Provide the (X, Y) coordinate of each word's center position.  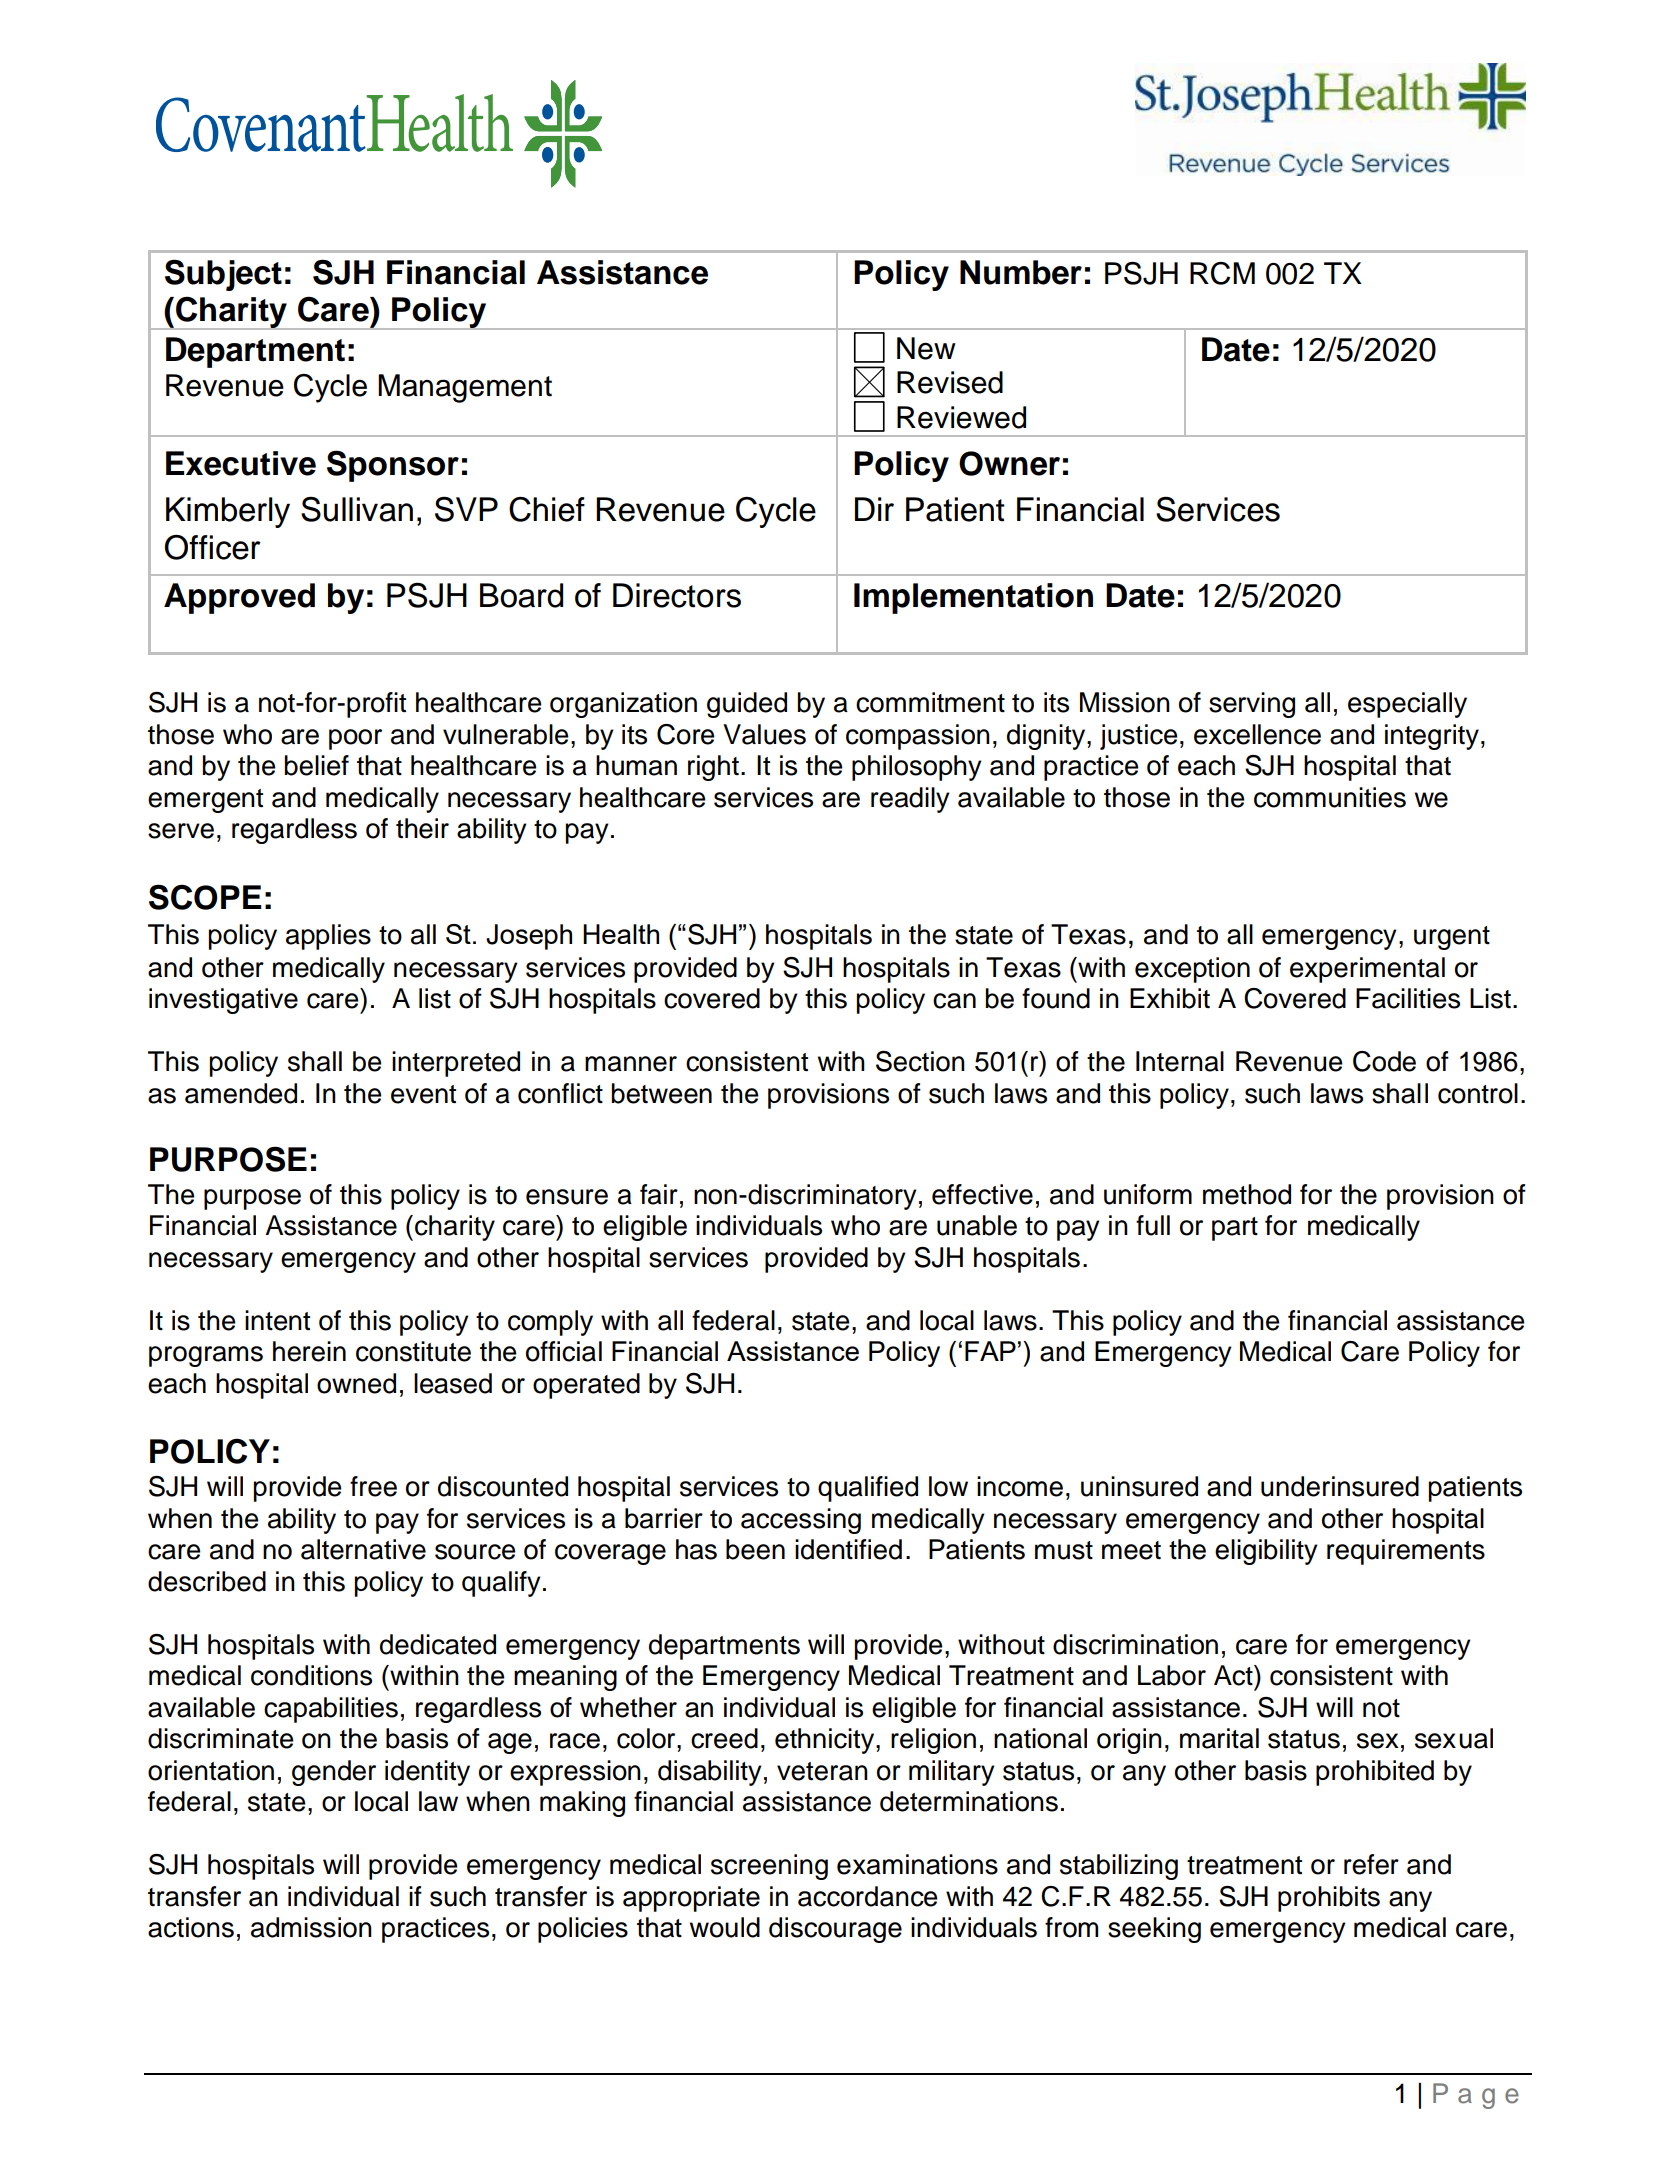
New (926, 348)
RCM (1222, 273)
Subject (223, 275)
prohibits (1329, 1899)
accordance (868, 1896)
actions (191, 1927)
